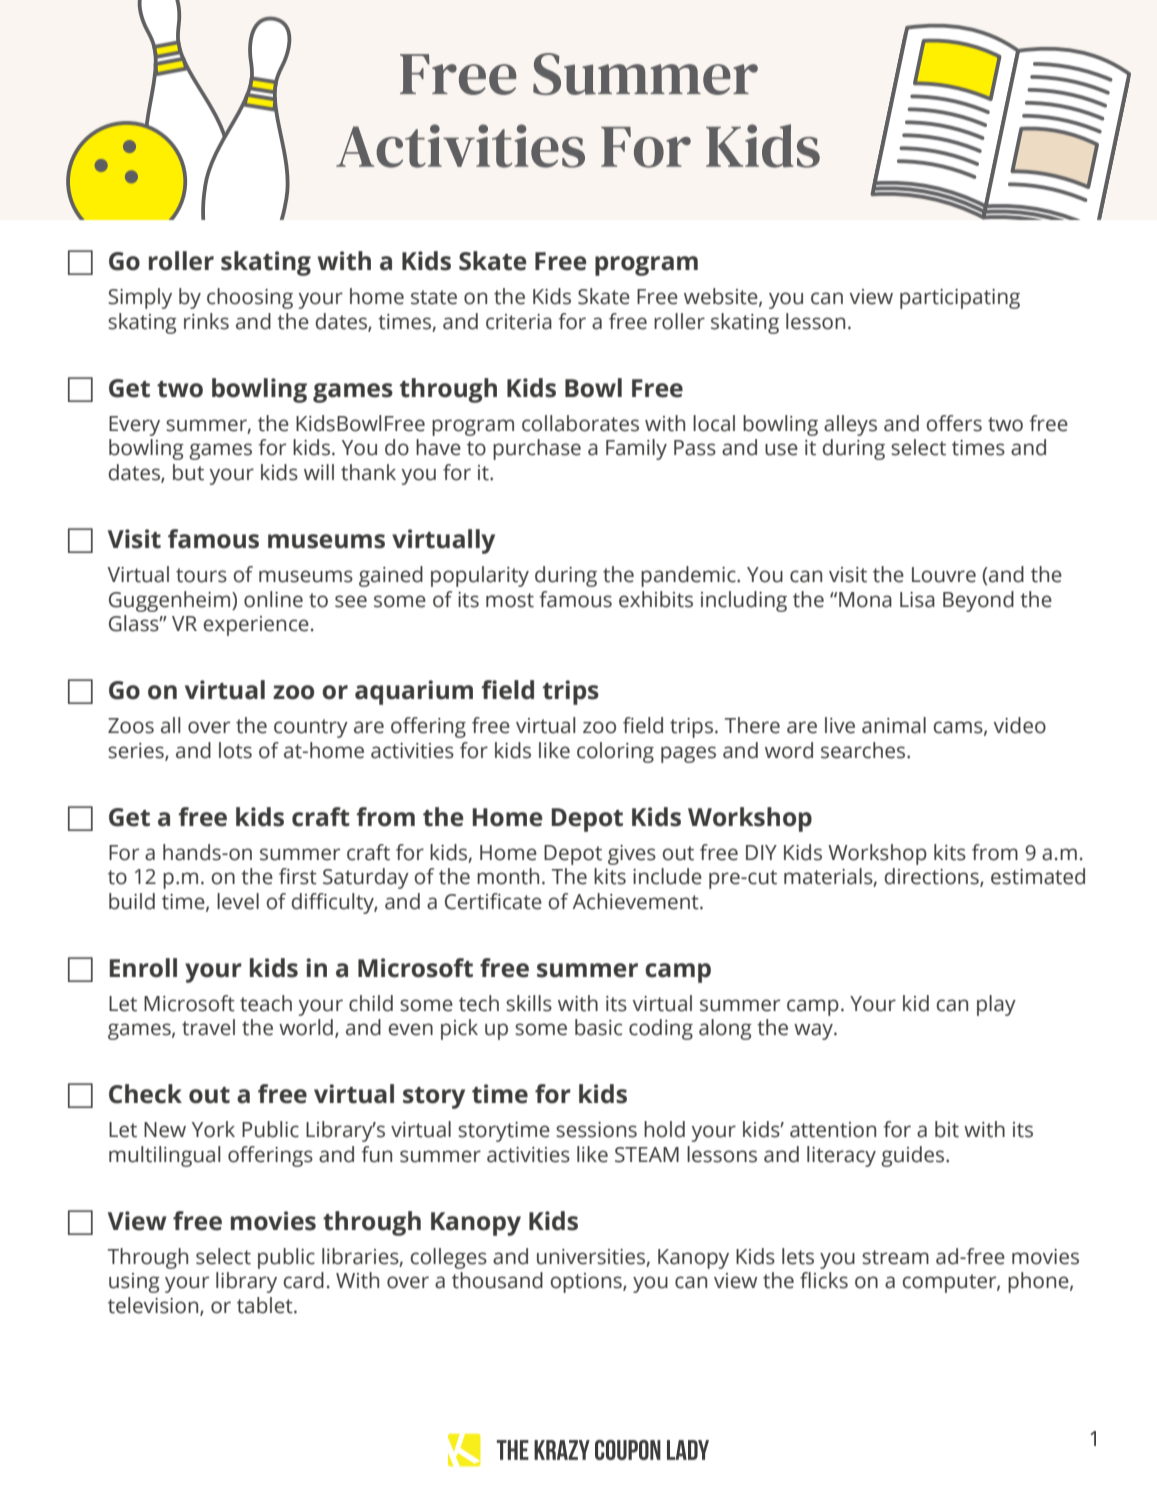 The width and height of the screenshot is (1157, 1498). I want to click on rinks, so click(206, 321).
